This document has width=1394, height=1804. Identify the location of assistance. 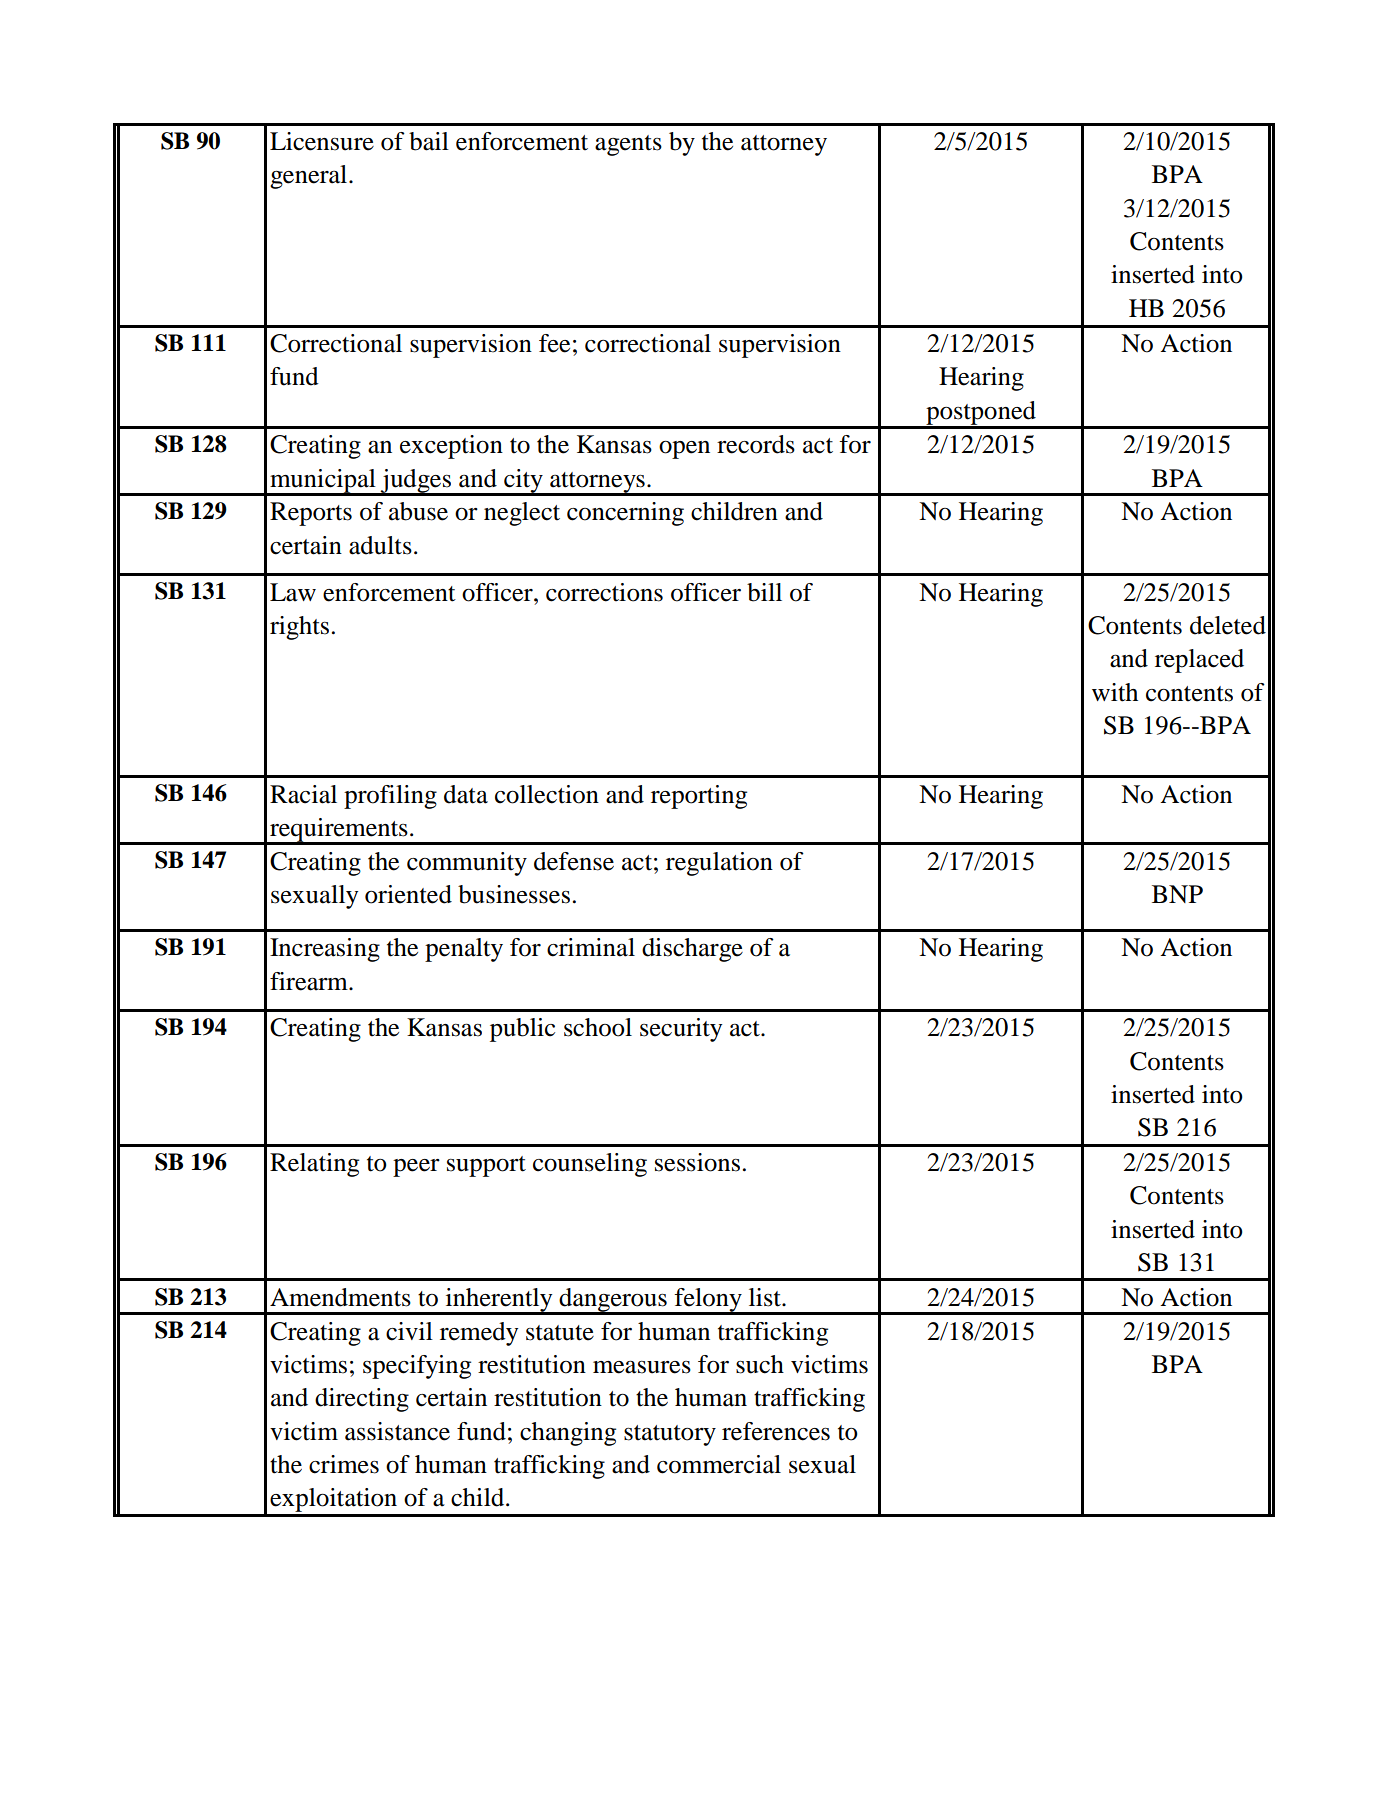
(397, 1431).
